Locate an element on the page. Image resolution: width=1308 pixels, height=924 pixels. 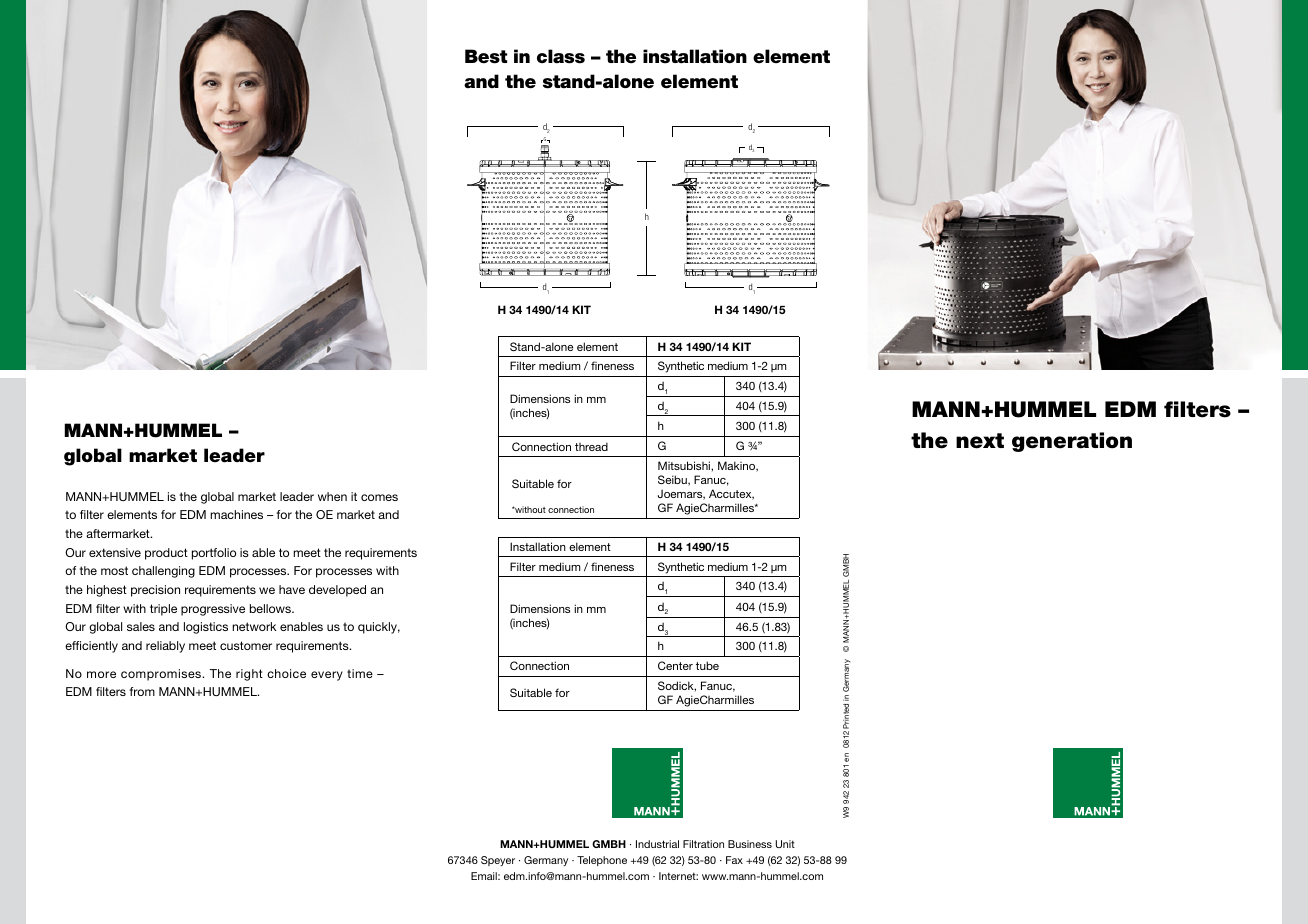
thread is located at coordinates (591, 447).
